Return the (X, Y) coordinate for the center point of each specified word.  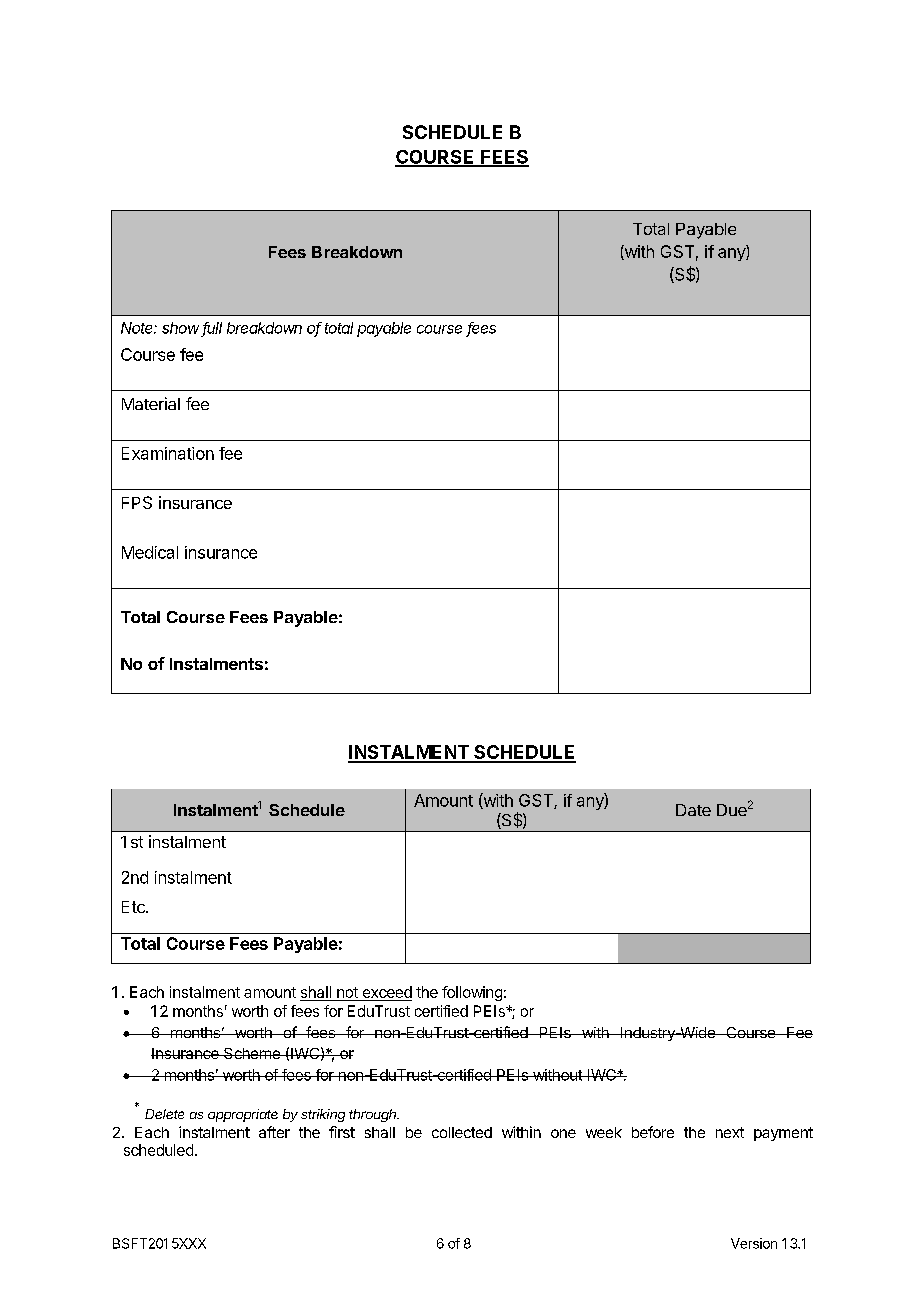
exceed (386, 993)
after (274, 1132)
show (180, 328)
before (653, 1132)
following (472, 993)
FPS (137, 502)
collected (462, 1132)
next (730, 1132)
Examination (168, 453)
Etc (134, 907)
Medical (150, 552)
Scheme (252, 1053)
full (212, 329)
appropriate (243, 1115)
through (374, 1115)
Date (693, 810)
